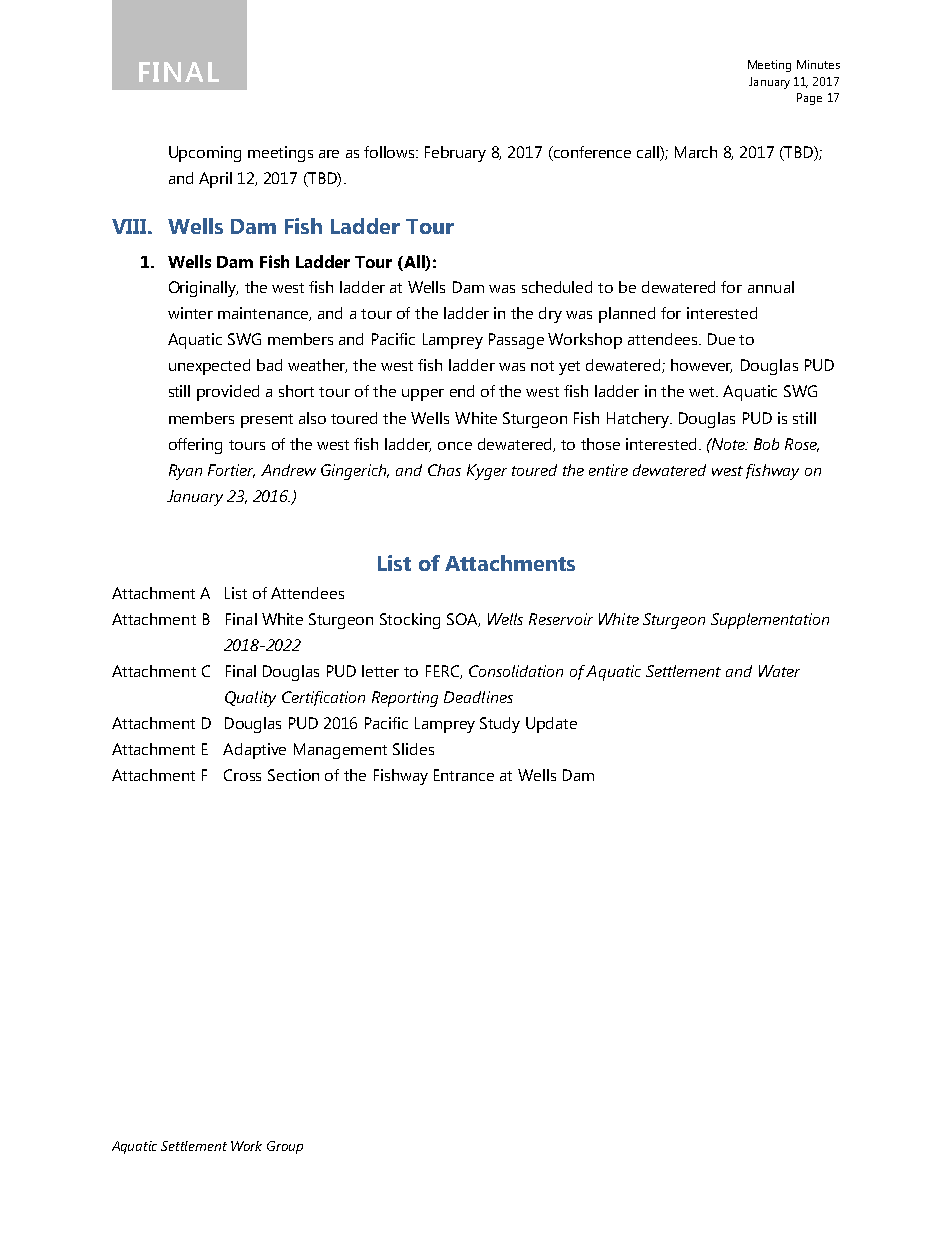 The width and height of the screenshot is (952, 1233). I want to click on Stocking, so click(410, 621).
